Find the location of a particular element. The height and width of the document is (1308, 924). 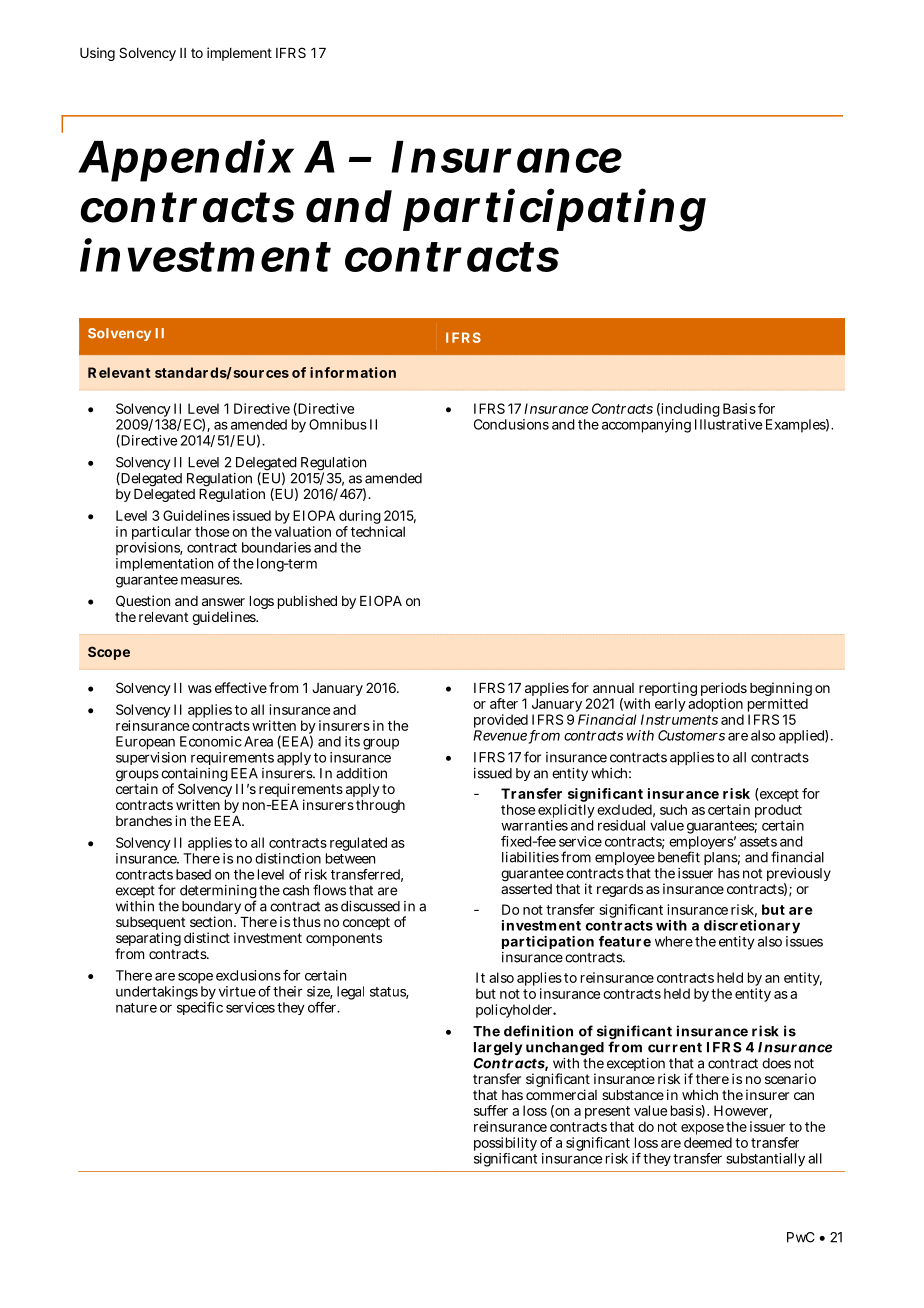

technical is located at coordinates (378, 531).
